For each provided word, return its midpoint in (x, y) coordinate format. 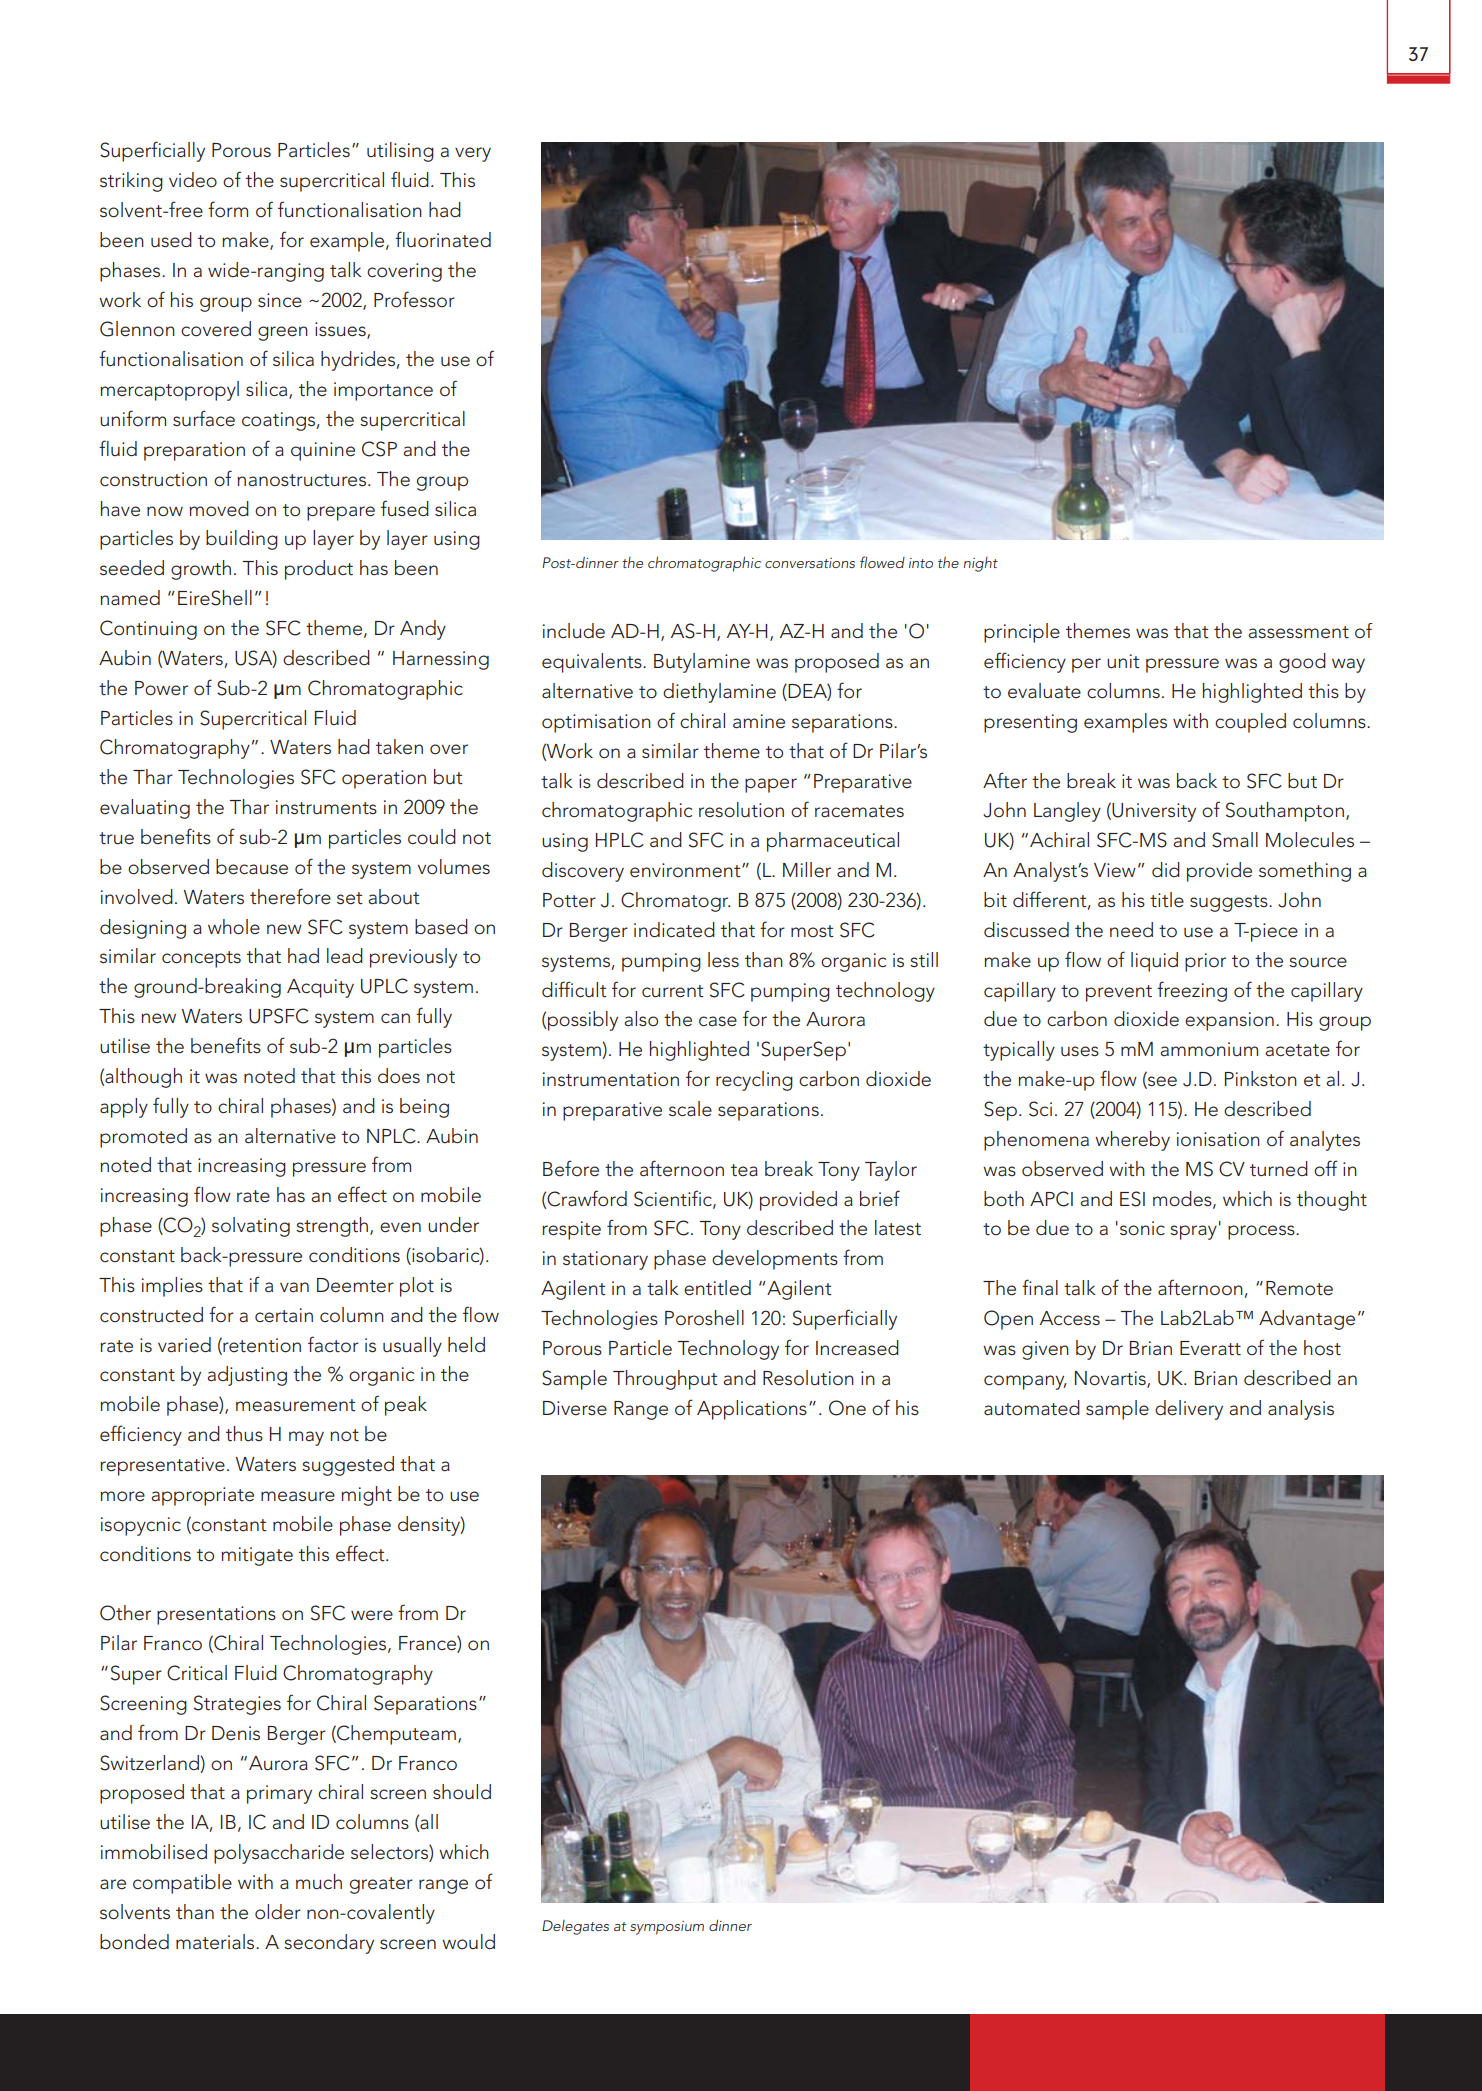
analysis (1301, 1410)
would (468, 1942)
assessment (1298, 632)
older (278, 1912)
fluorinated (443, 239)
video (193, 180)
